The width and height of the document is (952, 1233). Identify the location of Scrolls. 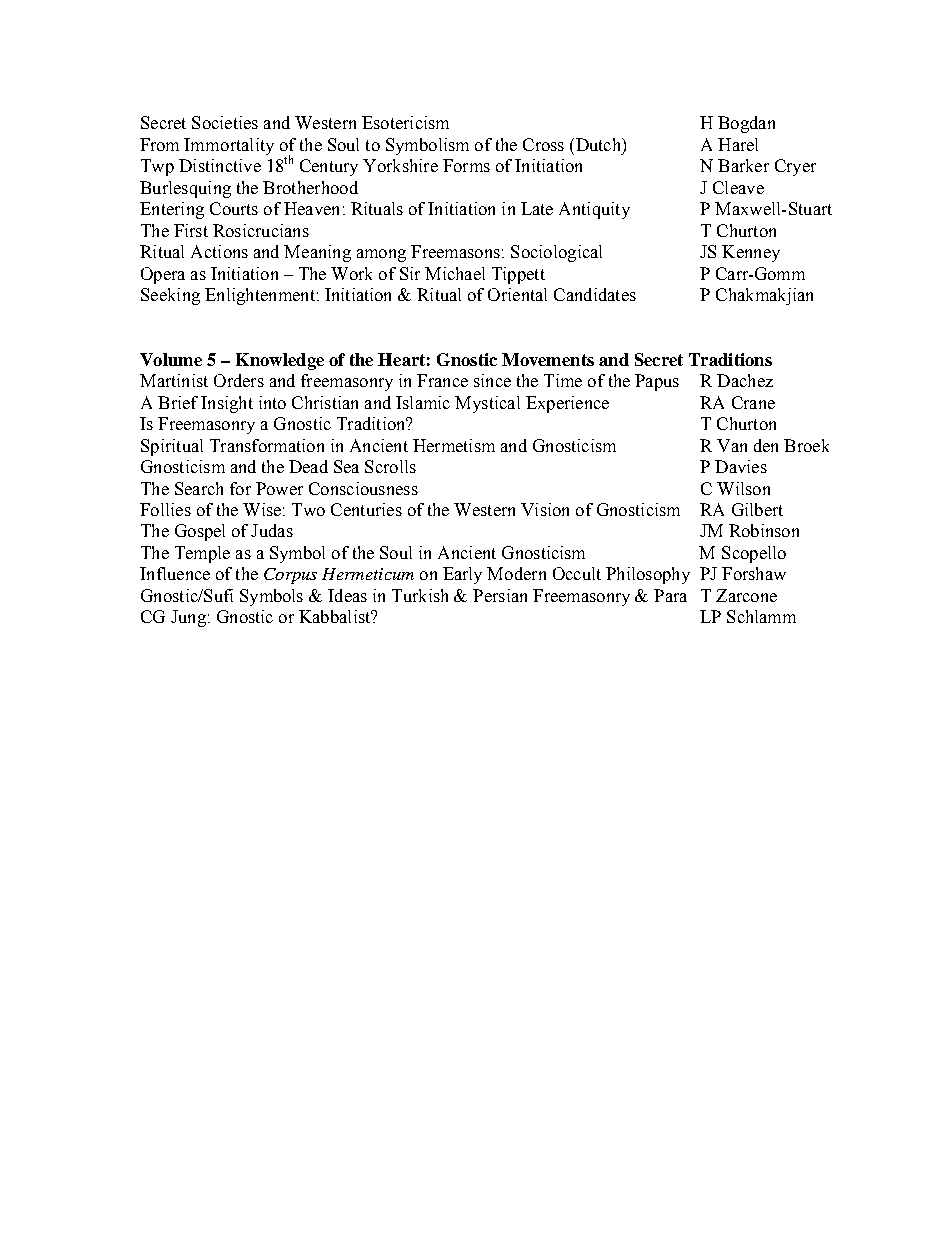
(390, 466).
